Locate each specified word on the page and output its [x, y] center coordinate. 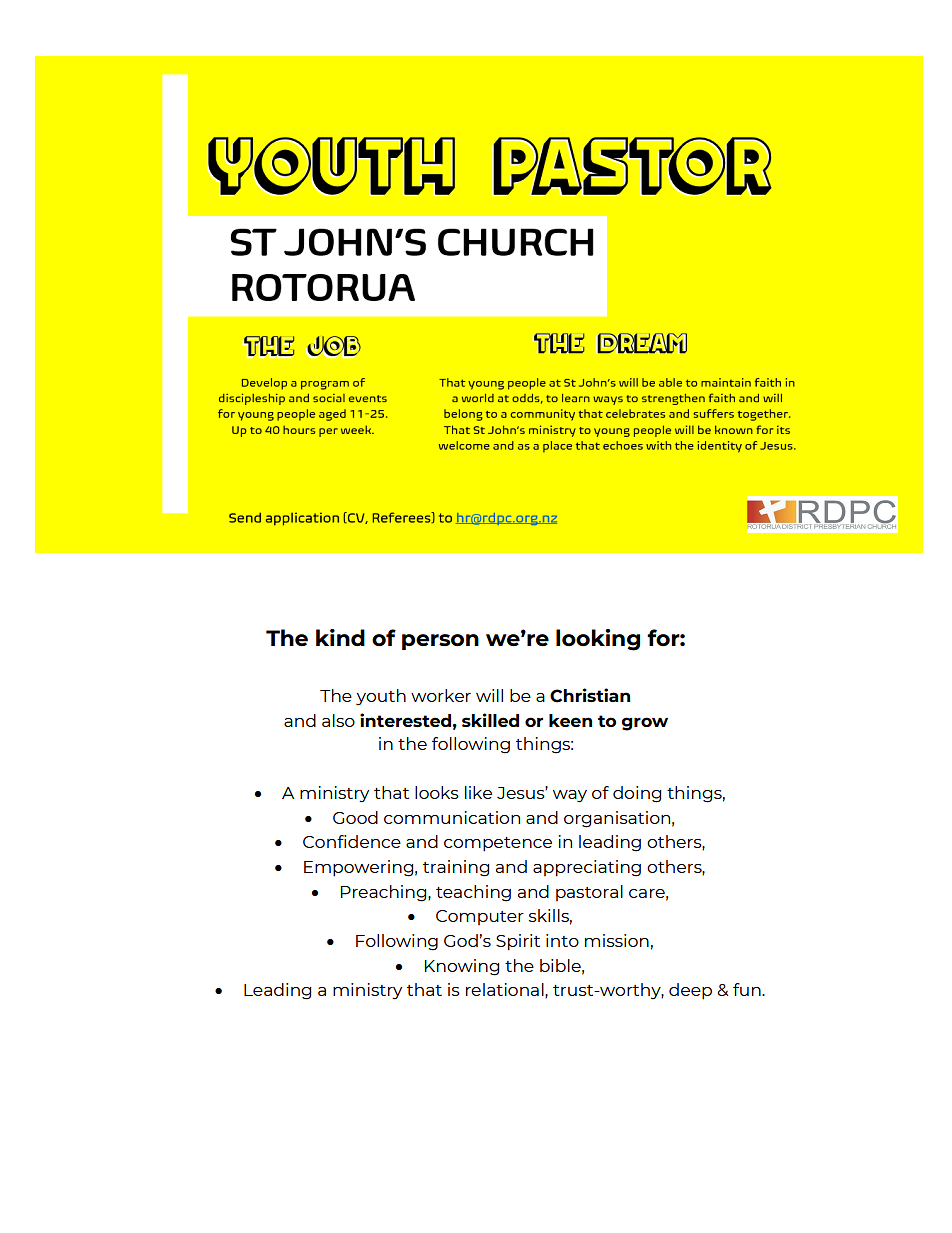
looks [437, 792]
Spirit [518, 942]
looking [598, 640]
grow [644, 724]
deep [690, 991]
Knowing [462, 967]
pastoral [589, 893]
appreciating [587, 868]
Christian [590, 695]
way [570, 796]
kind [340, 637]
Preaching [385, 893]
